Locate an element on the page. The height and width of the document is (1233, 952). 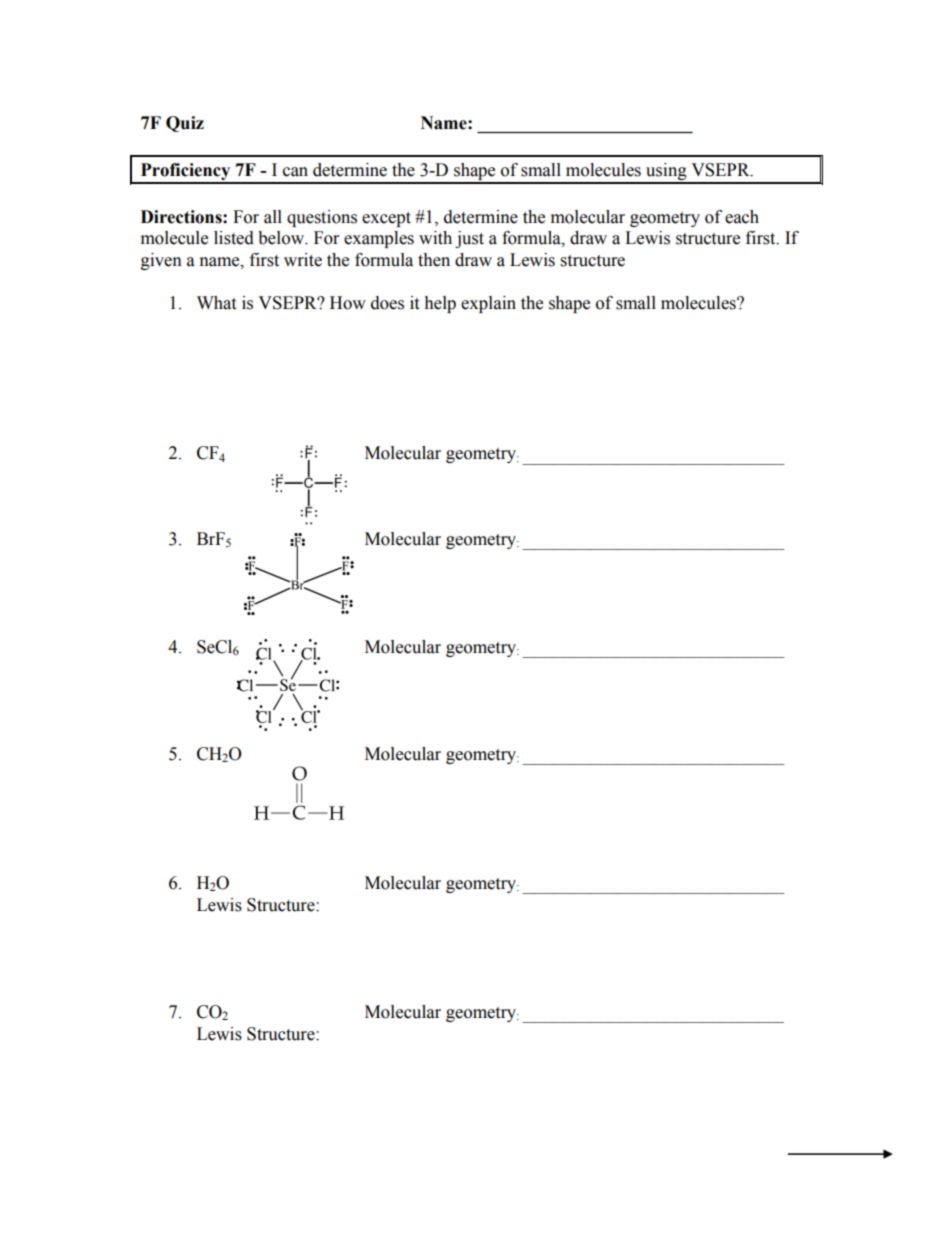
What is located at coordinates (216, 303).
